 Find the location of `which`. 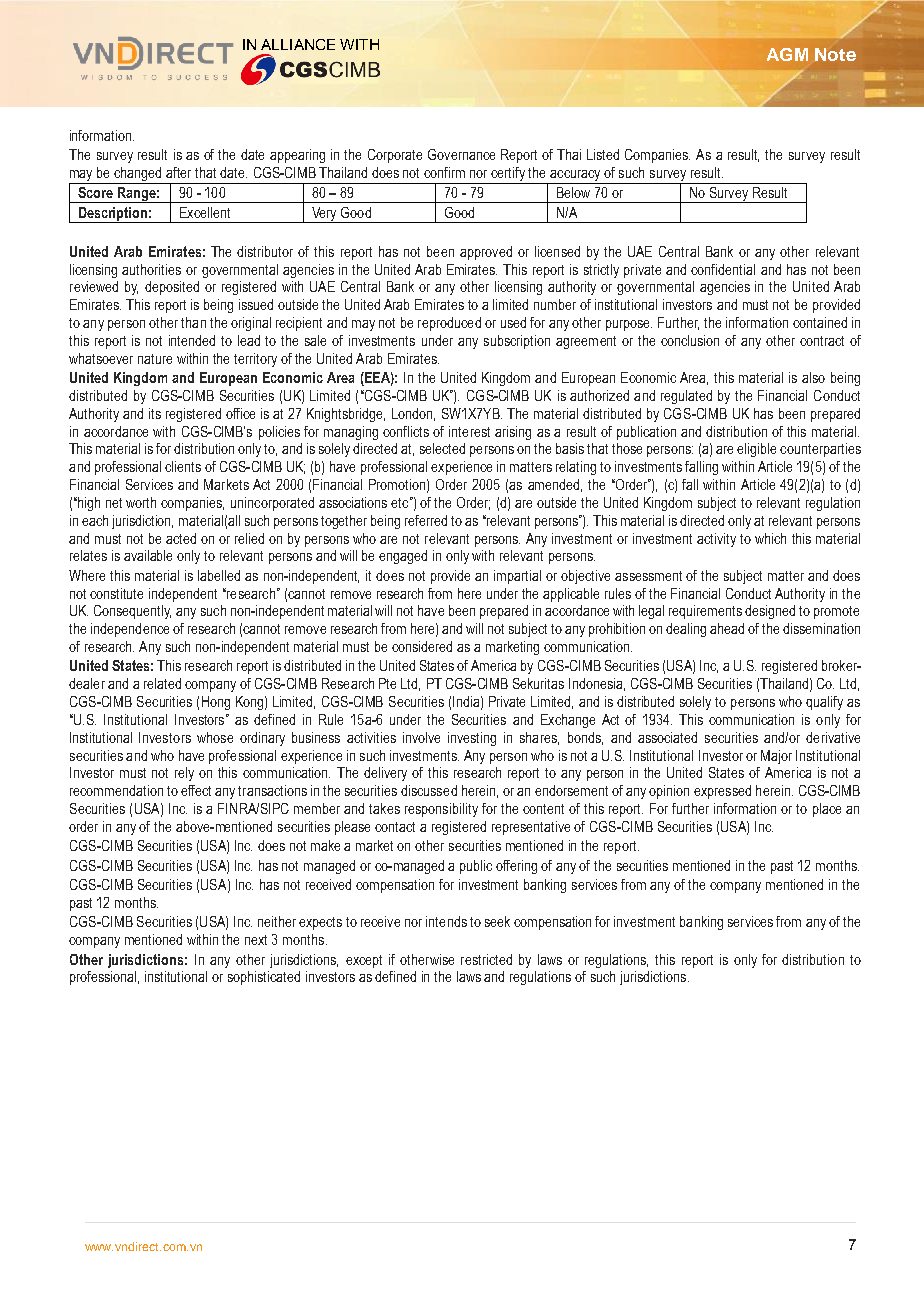

which is located at coordinates (770, 538).
